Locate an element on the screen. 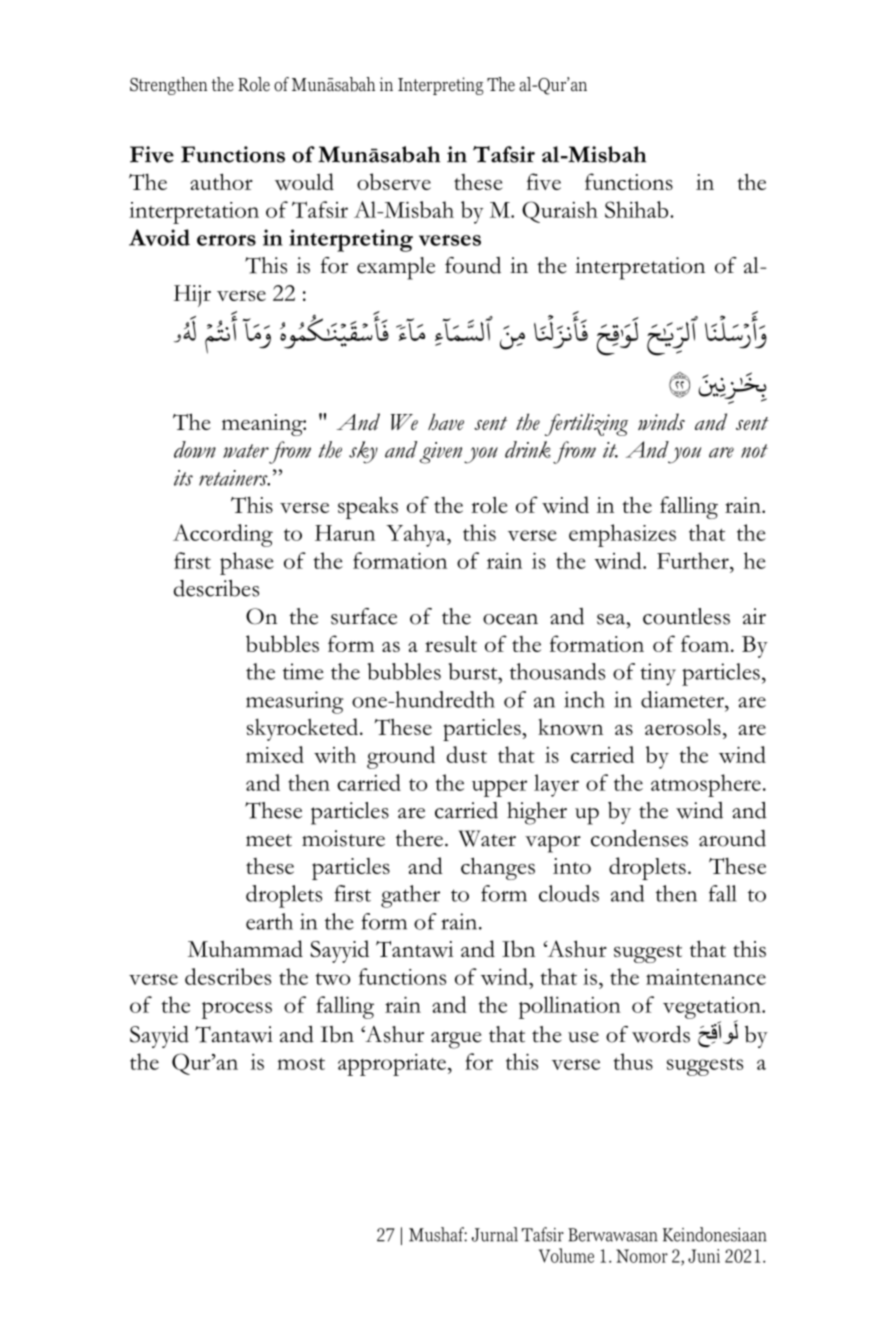  found is located at coordinates (473, 265).
